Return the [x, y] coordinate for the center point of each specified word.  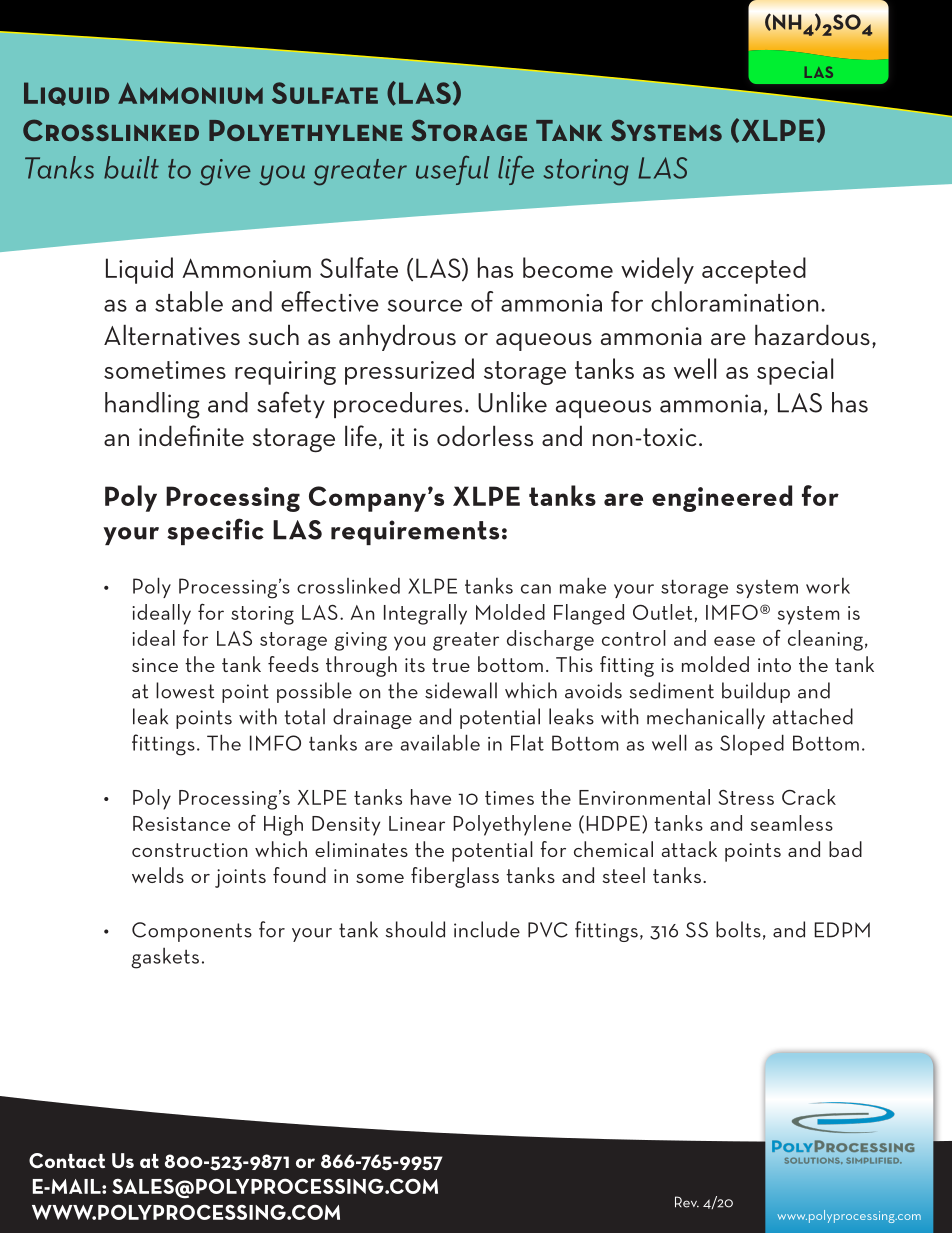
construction [189, 850]
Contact [67, 1160]
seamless [792, 823]
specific [215, 531]
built [131, 167]
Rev [687, 1202]
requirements [415, 532]
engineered [722, 498]
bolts [738, 929]
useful [453, 170]
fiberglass [455, 877]
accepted [754, 270]
